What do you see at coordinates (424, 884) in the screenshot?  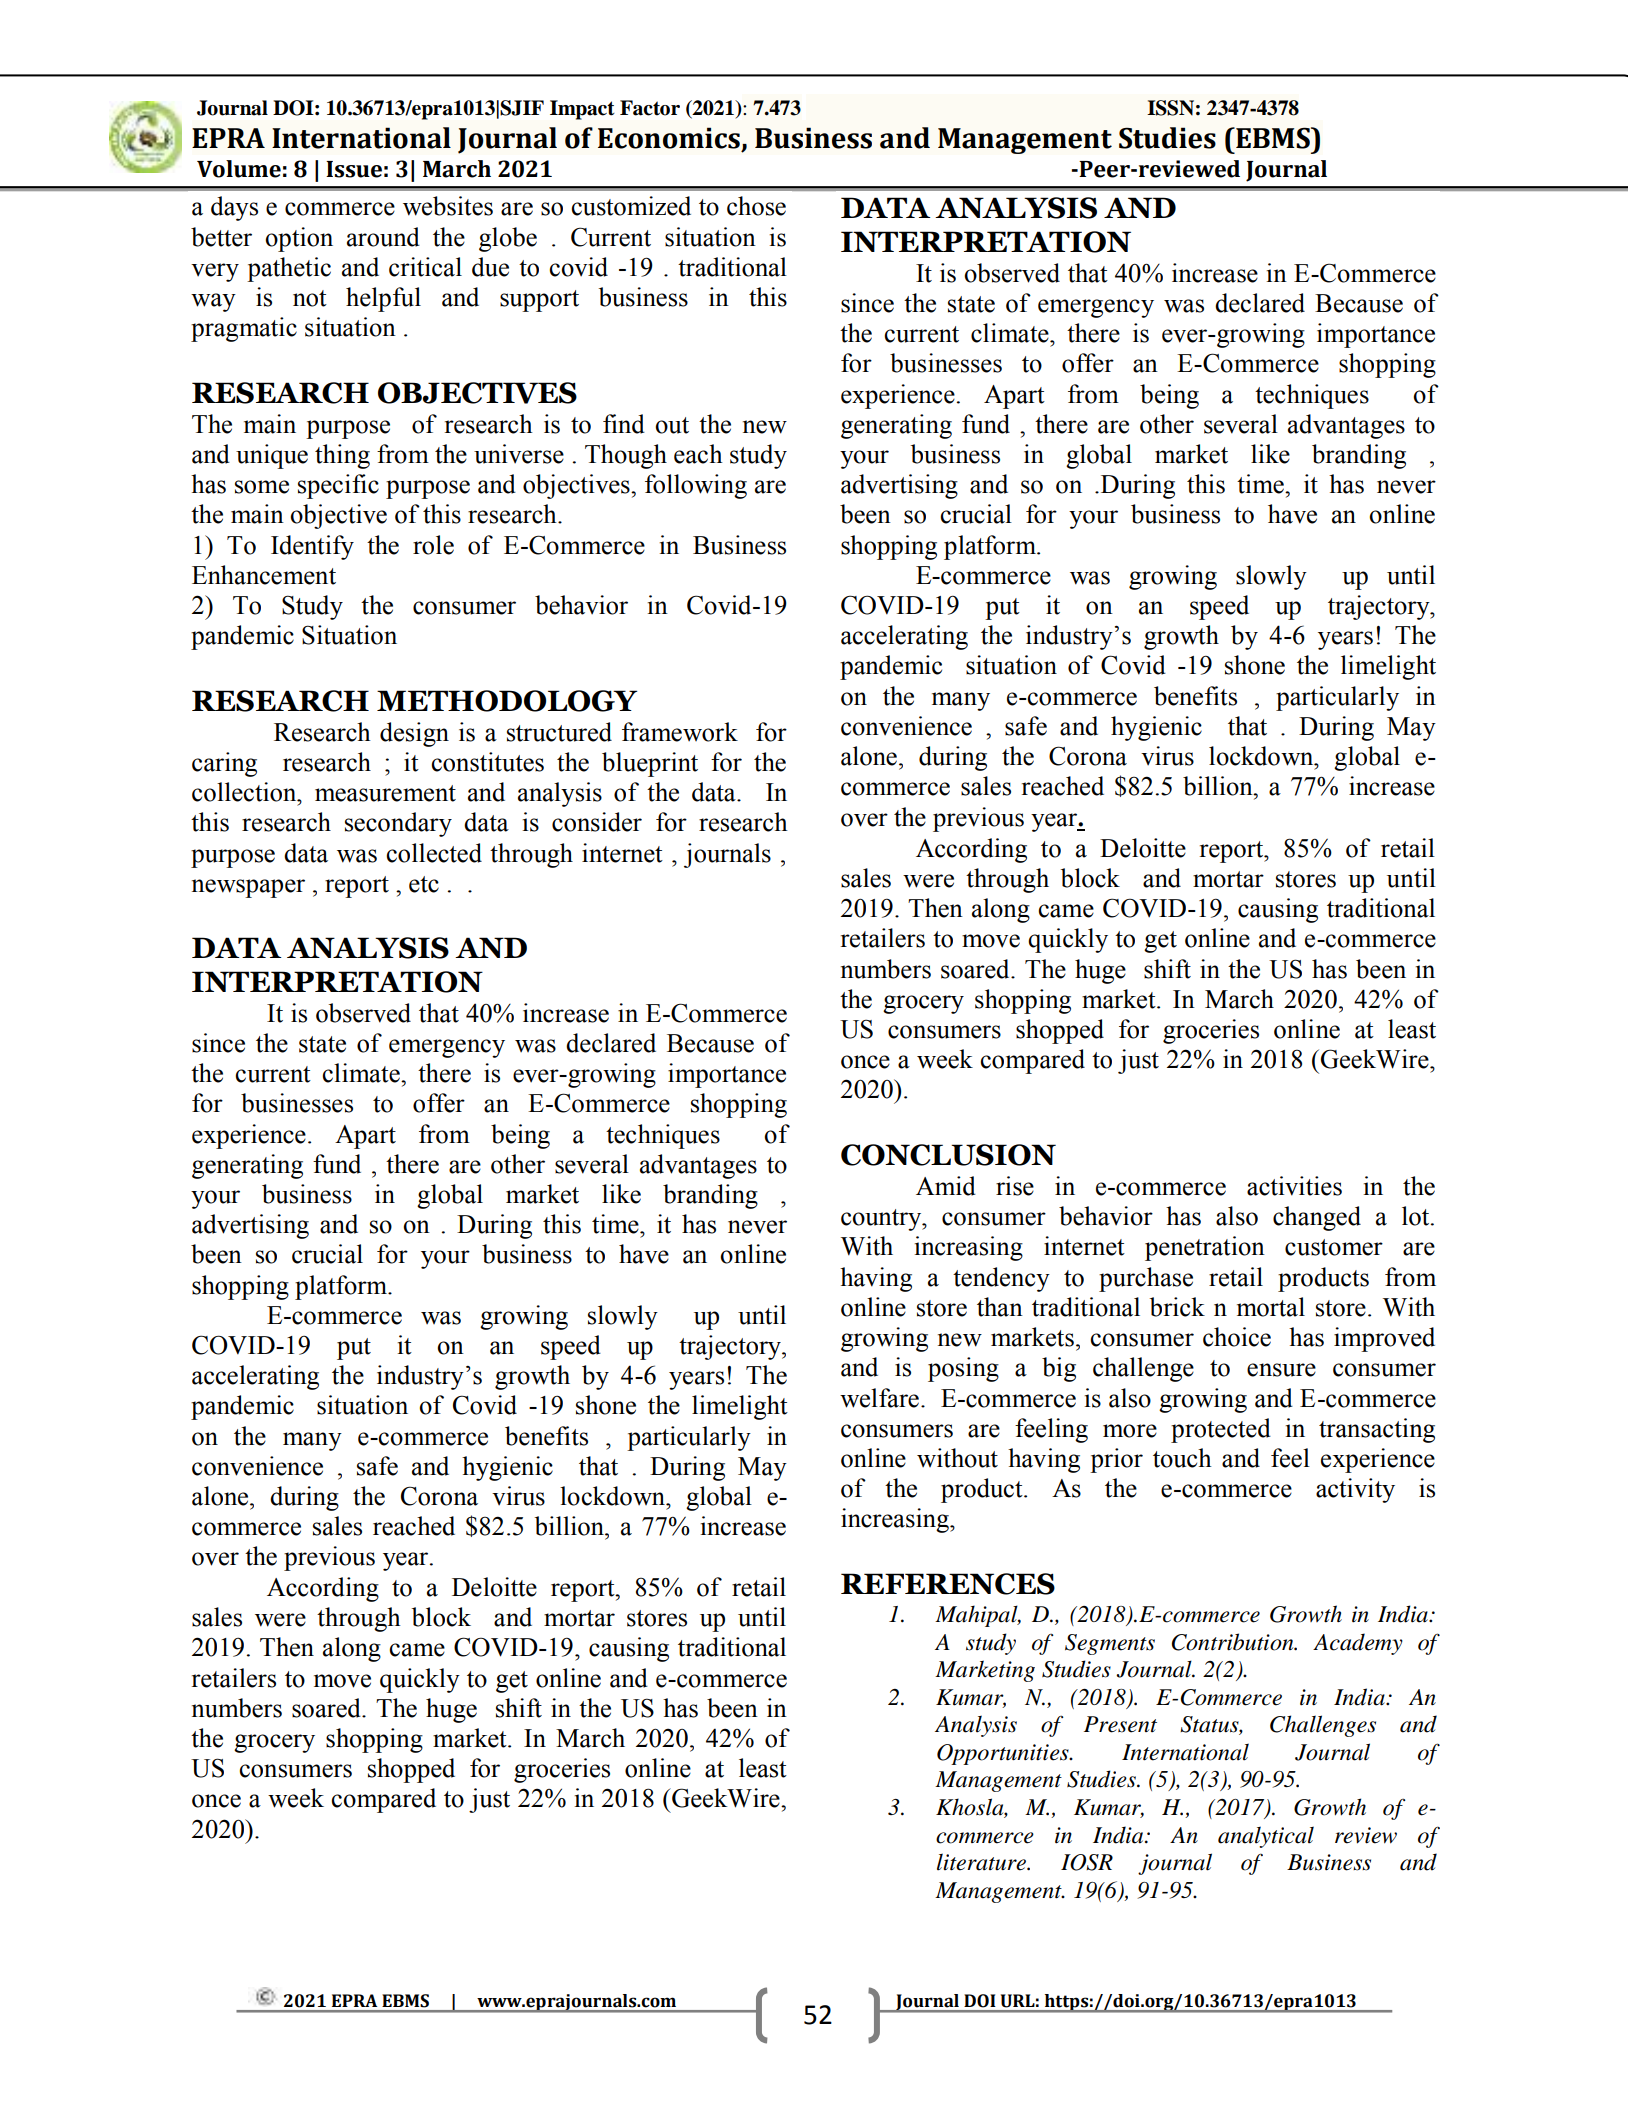 I see `etc` at bounding box center [424, 884].
